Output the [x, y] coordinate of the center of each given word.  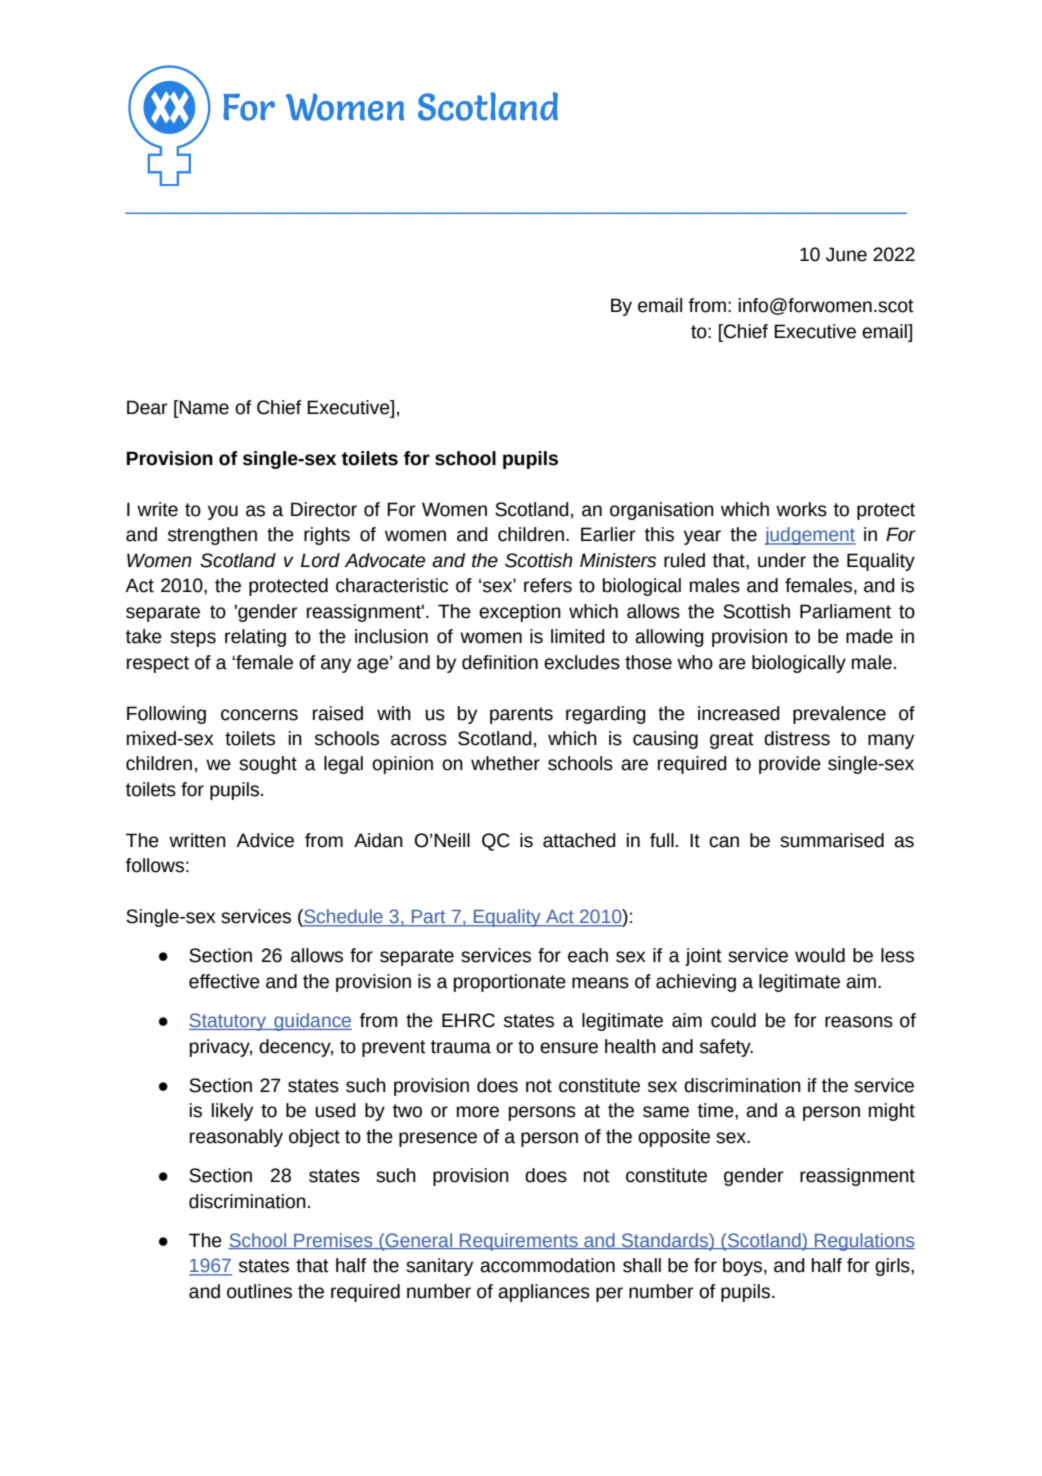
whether [505, 763]
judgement [810, 536]
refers [548, 585]
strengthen [212, 536]
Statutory [228, 1022]
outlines [259, 1291]
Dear [147, 407]
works [801, 509]
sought [268, 765]
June [846, 254]
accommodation [547, 1265]
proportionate [510, 983]
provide [790, 765]
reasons [859, 1022]
